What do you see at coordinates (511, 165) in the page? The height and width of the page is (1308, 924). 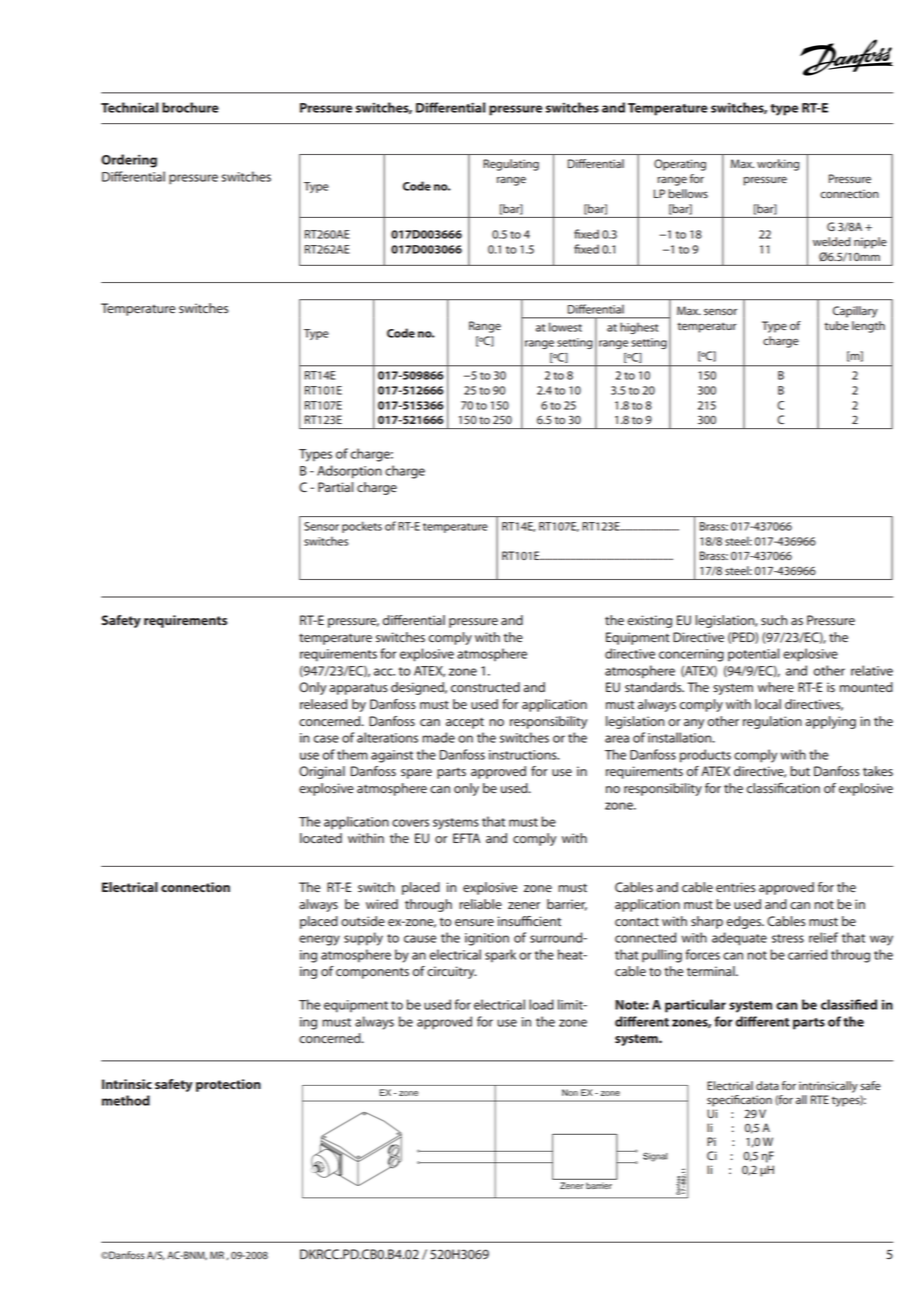 I see `Regulating` at bounding box center [511, 165].
